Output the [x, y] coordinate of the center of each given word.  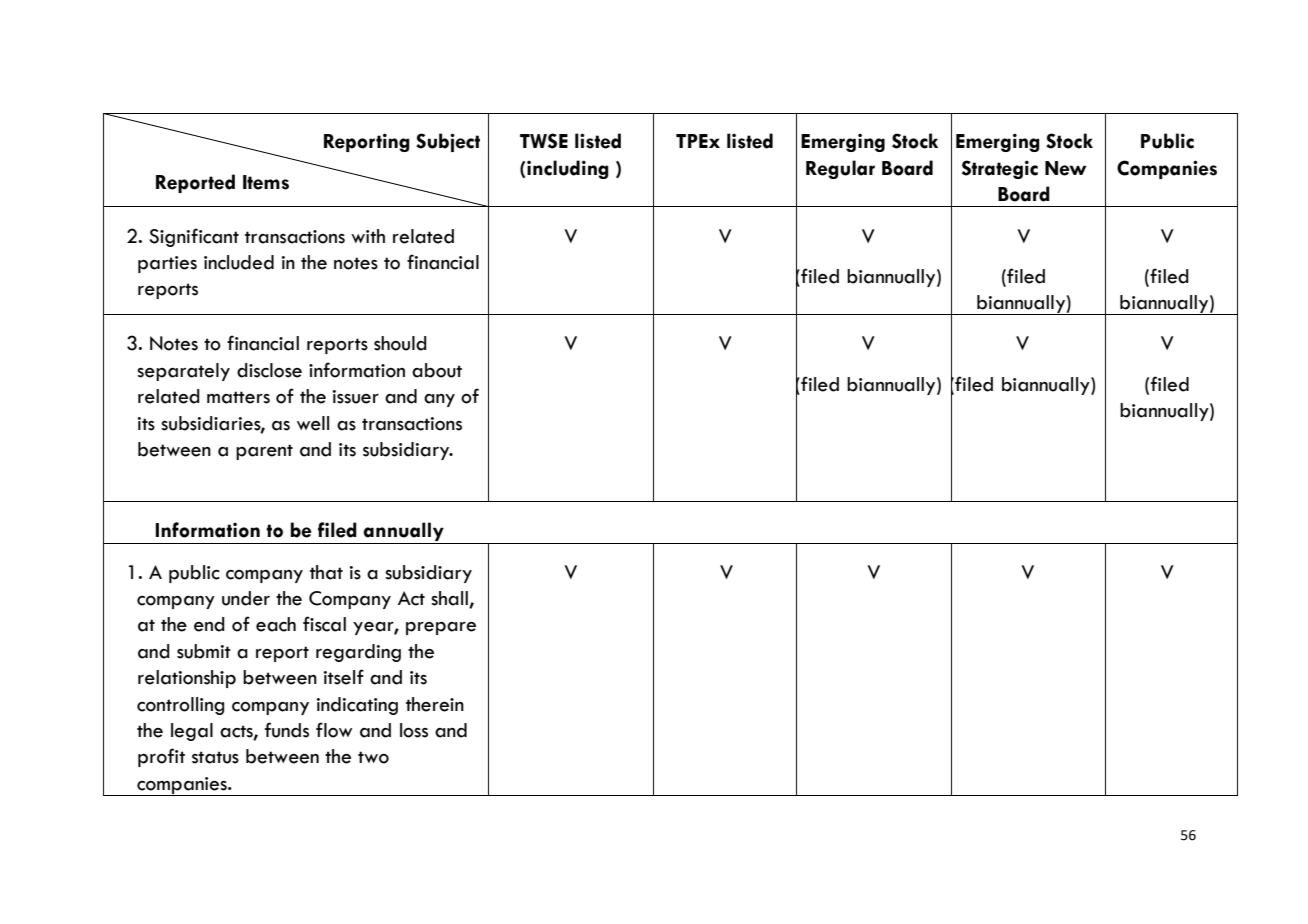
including [568, 169]
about [437, 370]
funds [287, 730]
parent [264, 452]
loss [414, 730]
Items [266, 182]
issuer [355, 397]
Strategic [1000, 169]
